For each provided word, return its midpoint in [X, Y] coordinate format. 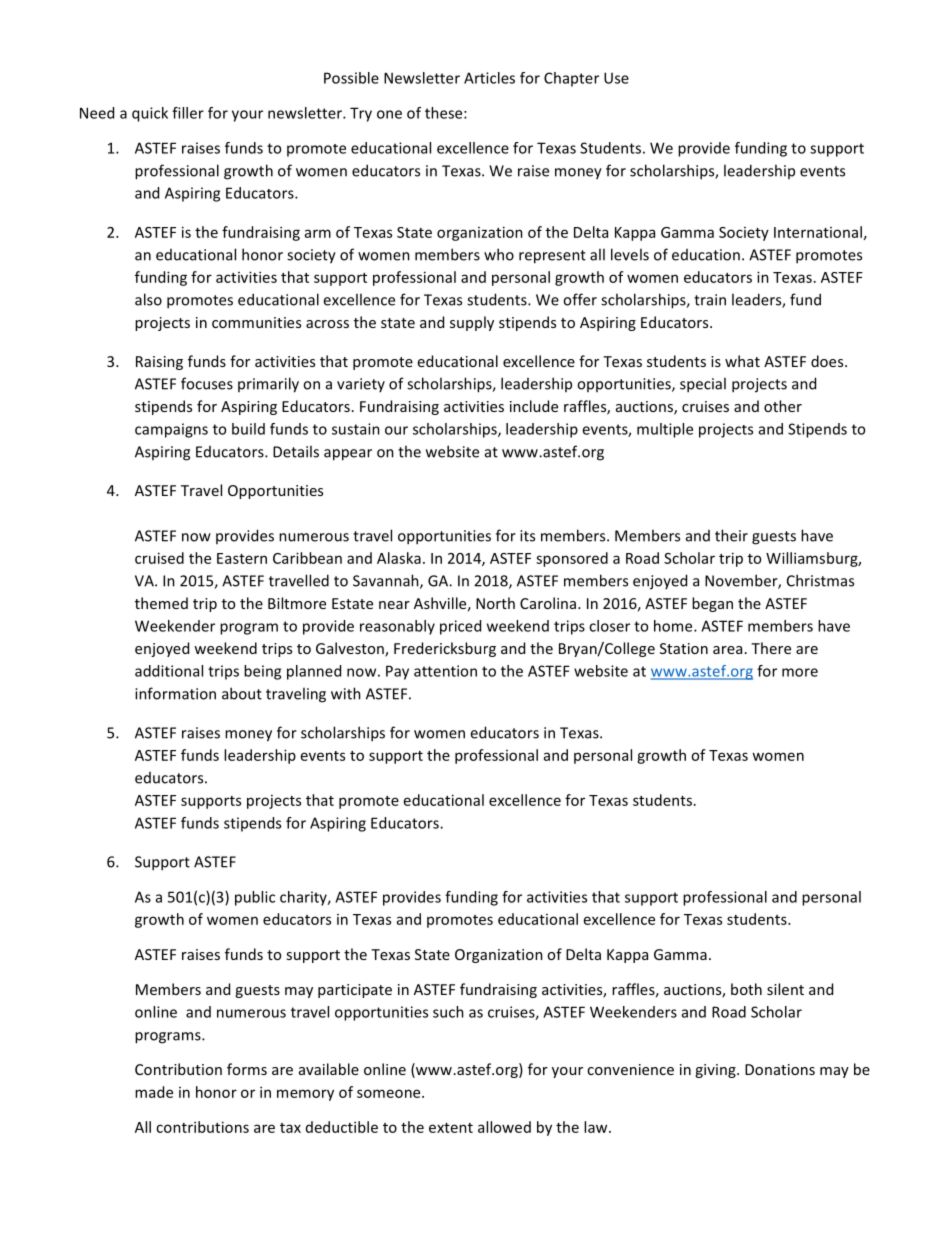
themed [161, 603]
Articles [489, 78]
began [712, 604]
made [154, 1092]
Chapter [571, 79]
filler [188, 113]
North [495, 603]
